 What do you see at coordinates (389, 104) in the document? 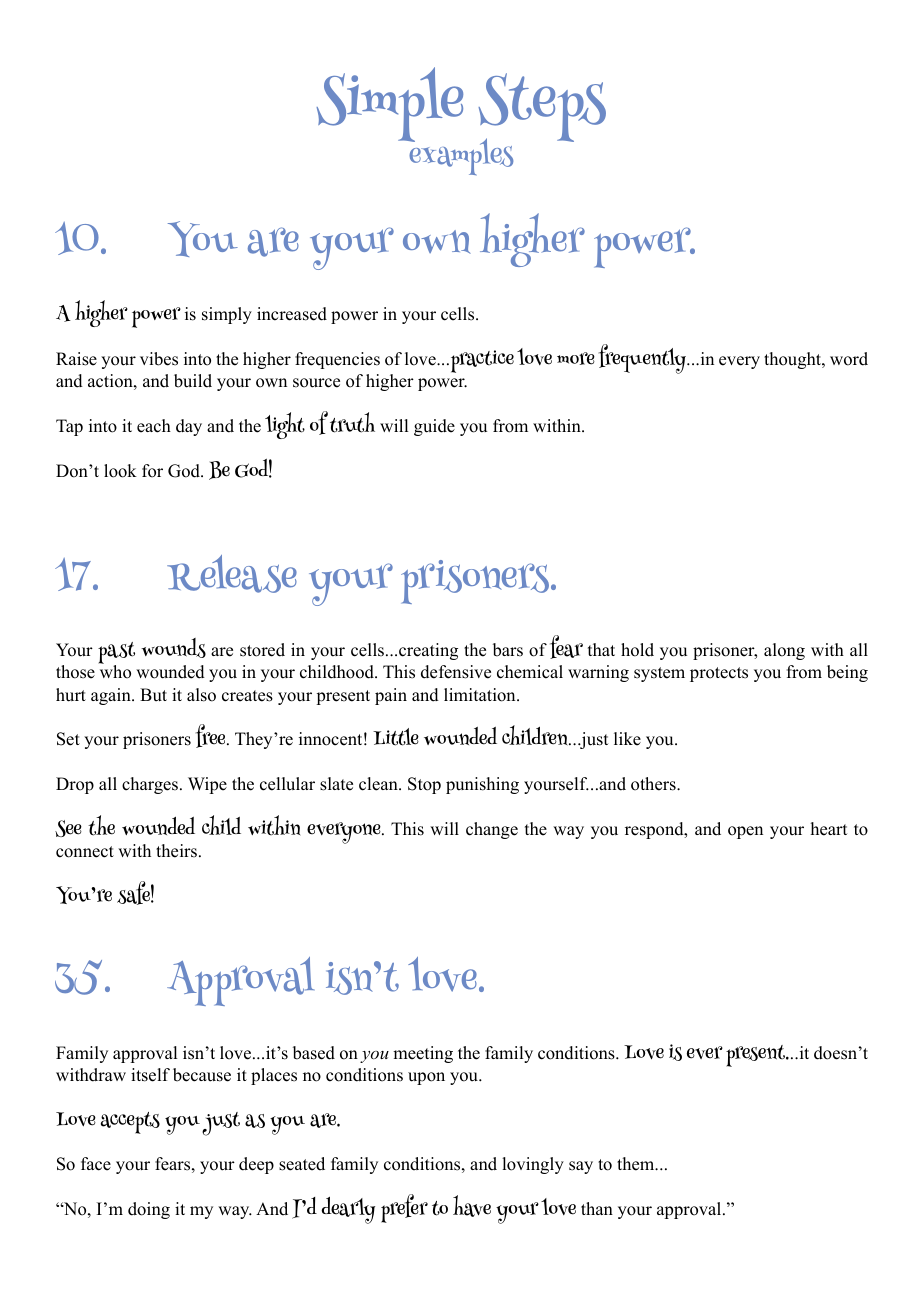
I see `Simple` at bounding box center [389, 104].
